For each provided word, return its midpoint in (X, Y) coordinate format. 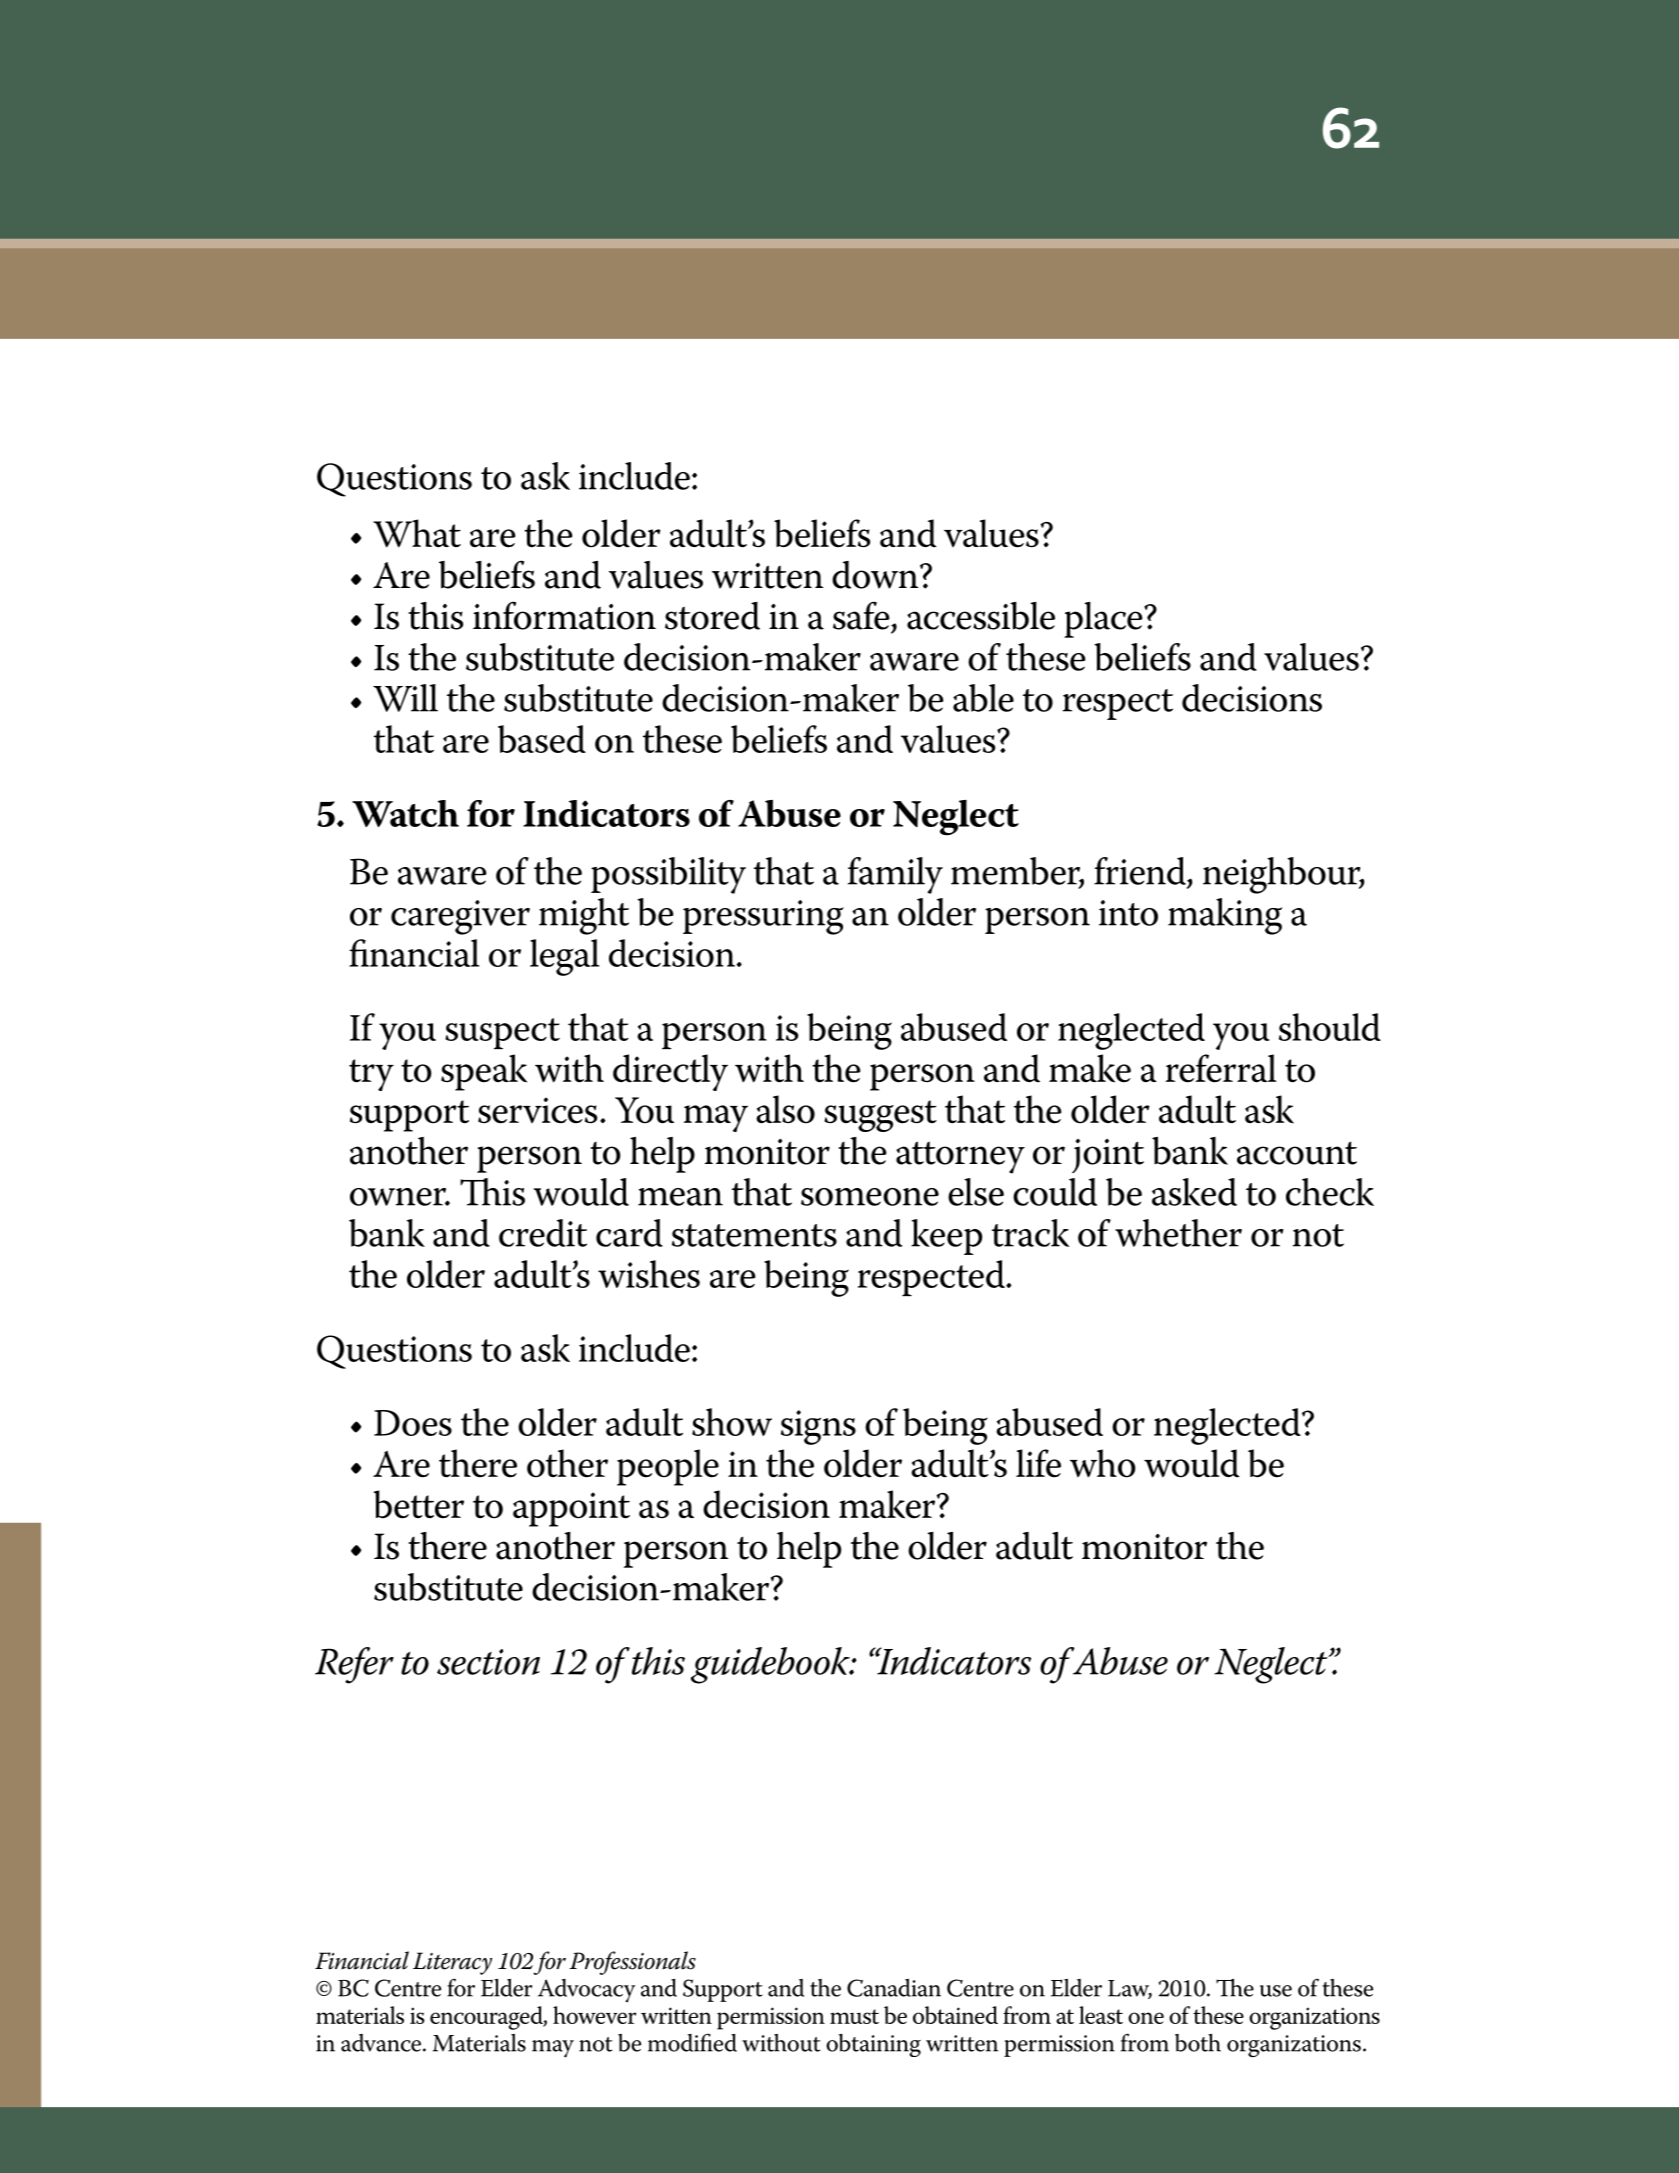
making (1225, 916)
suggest (880, 1116)
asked (1194, 1192)
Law (1130, 1989)
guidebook (771, 1665)
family (895, 875)
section (488, 1662)
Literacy (452, 1963)
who (1103, 1463)
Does (413, 1423)
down (876, 575)
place (1104, 620)
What (417, 533)
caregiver (460, 917)
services (537, 1110)
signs (818, 1427)
